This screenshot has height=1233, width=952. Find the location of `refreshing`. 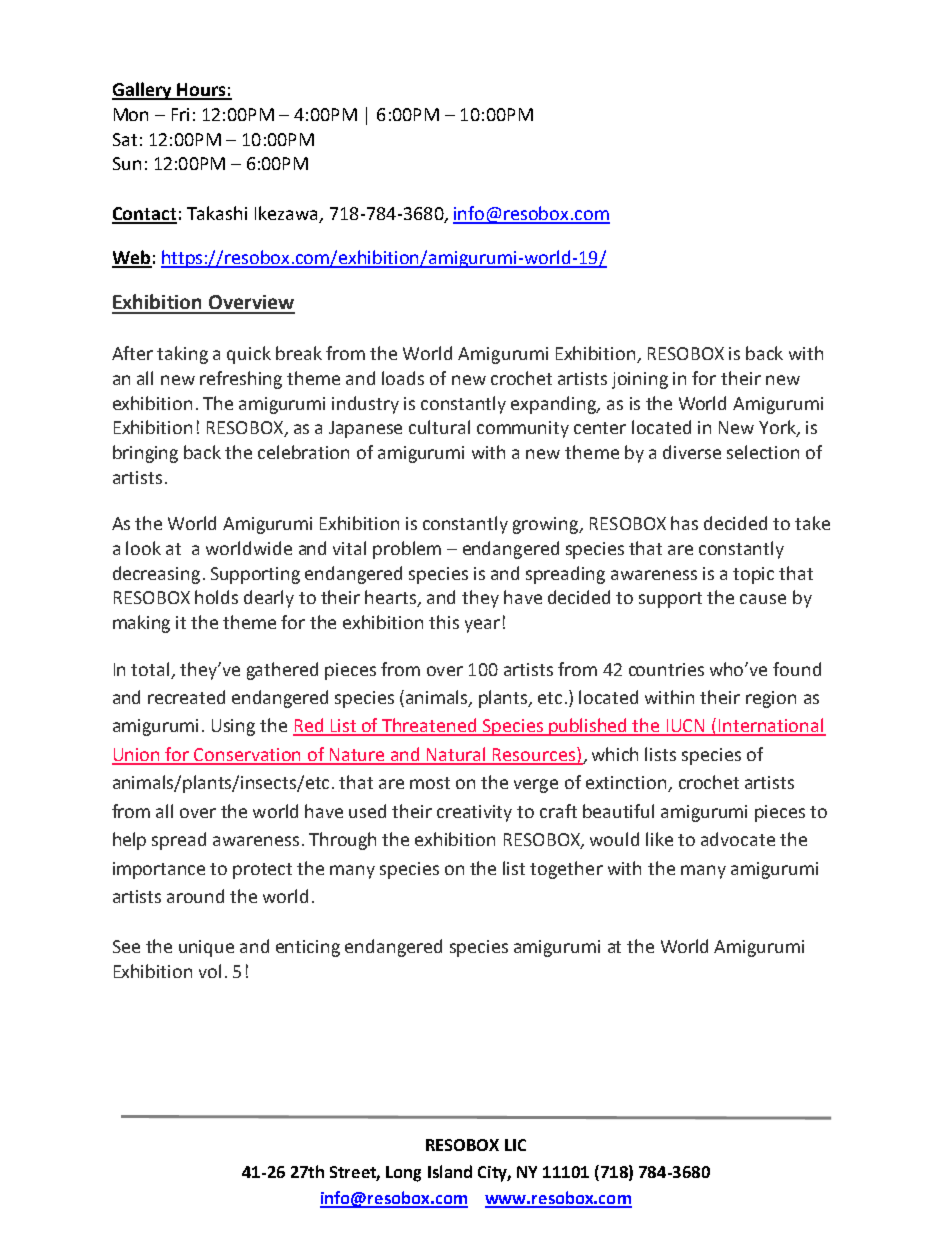

refreshing is located at coordinates (241, 380).
